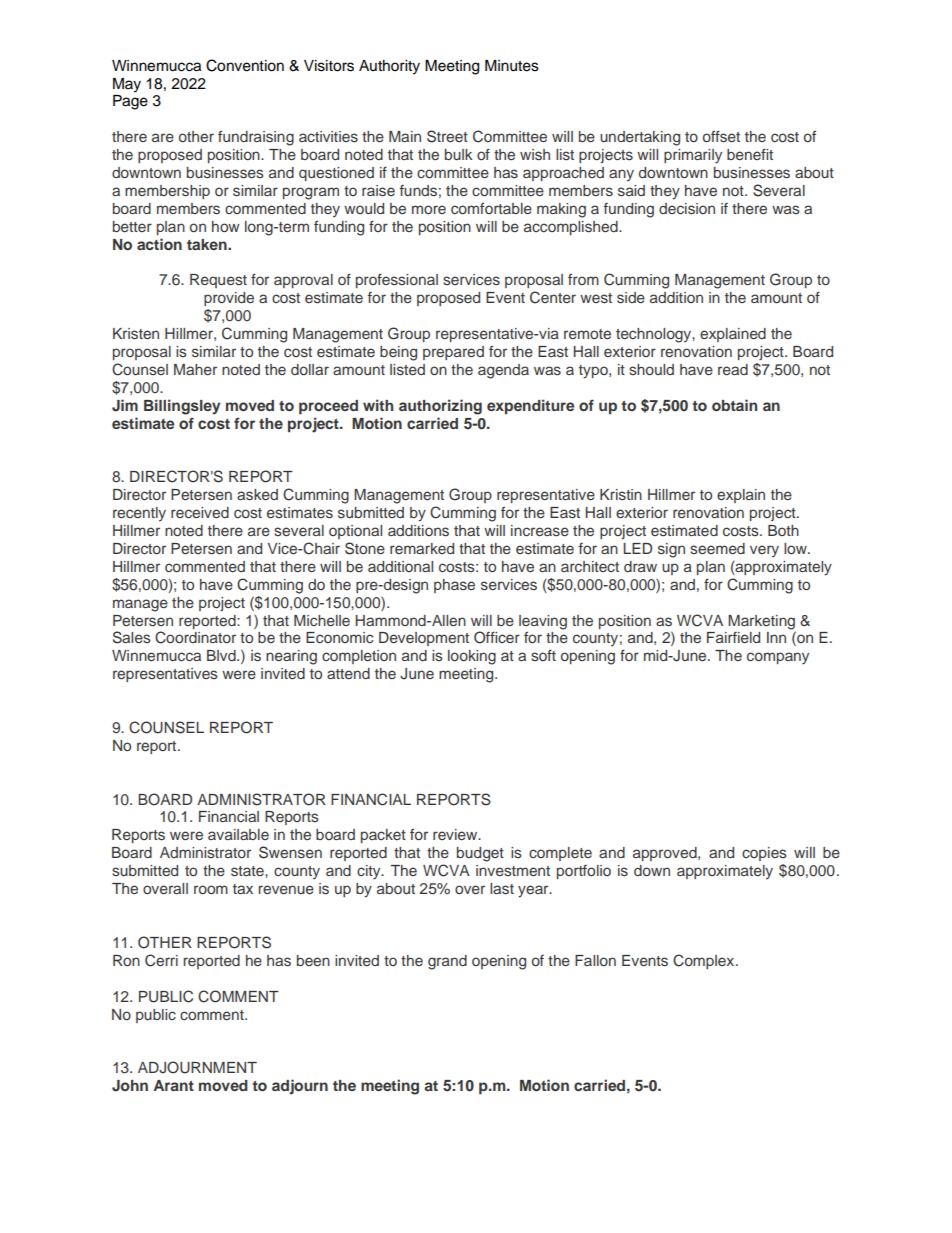 The image size is (952, 1233). I want to click on Street, so click(447, 136).
